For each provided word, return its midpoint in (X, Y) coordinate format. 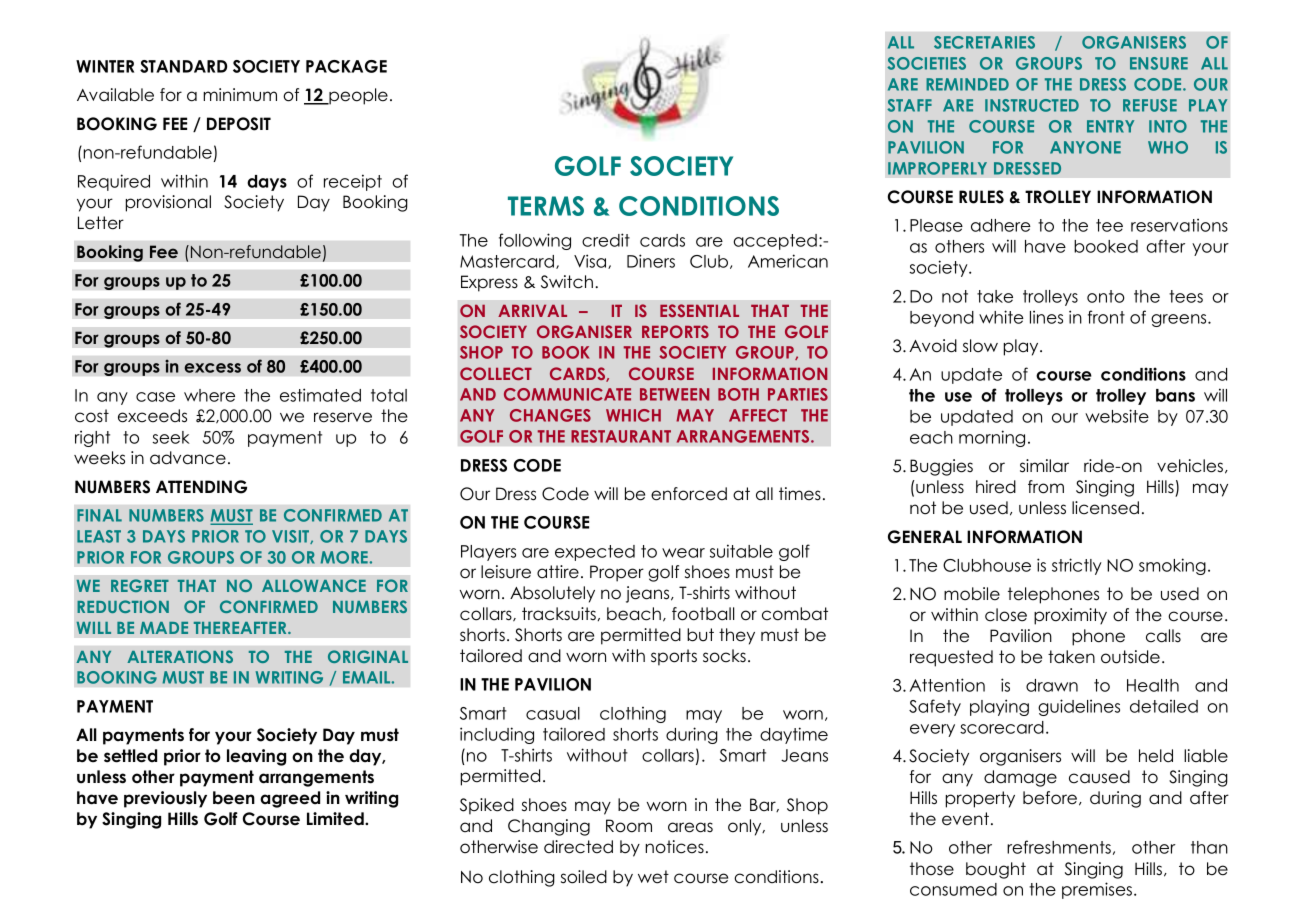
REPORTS (675, 331)
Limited (336, 819)
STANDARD (183, 66)
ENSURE (1159, 63)
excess (212, 368)
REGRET (140, 585)
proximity (1070, 616)
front (1106, 317)
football (703, 614)
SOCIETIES (926, 63)
